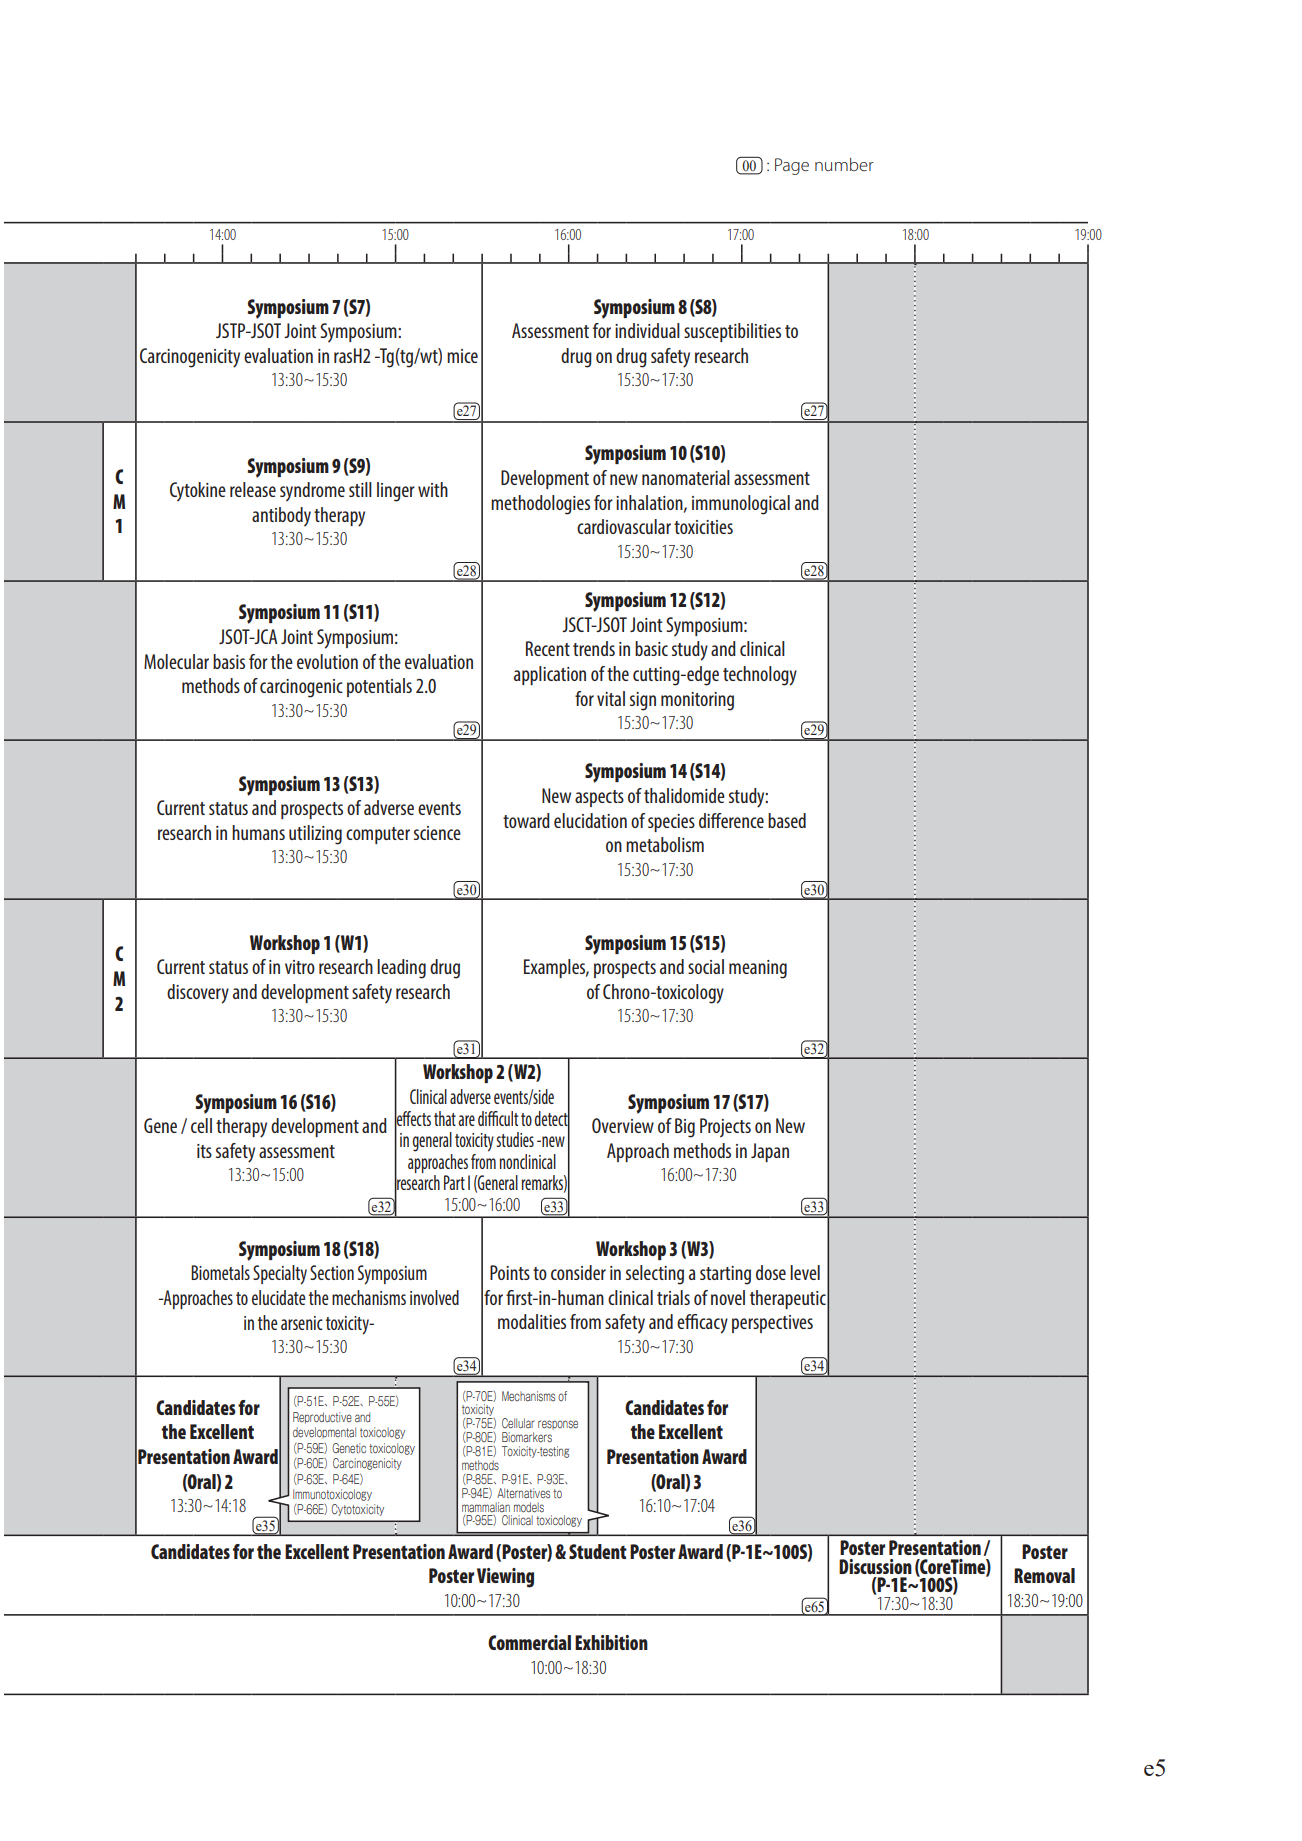  What do you see at coordinates (623, 1125) in the screenshot?
I see `Overview` at bounding box center [623, 1125].
